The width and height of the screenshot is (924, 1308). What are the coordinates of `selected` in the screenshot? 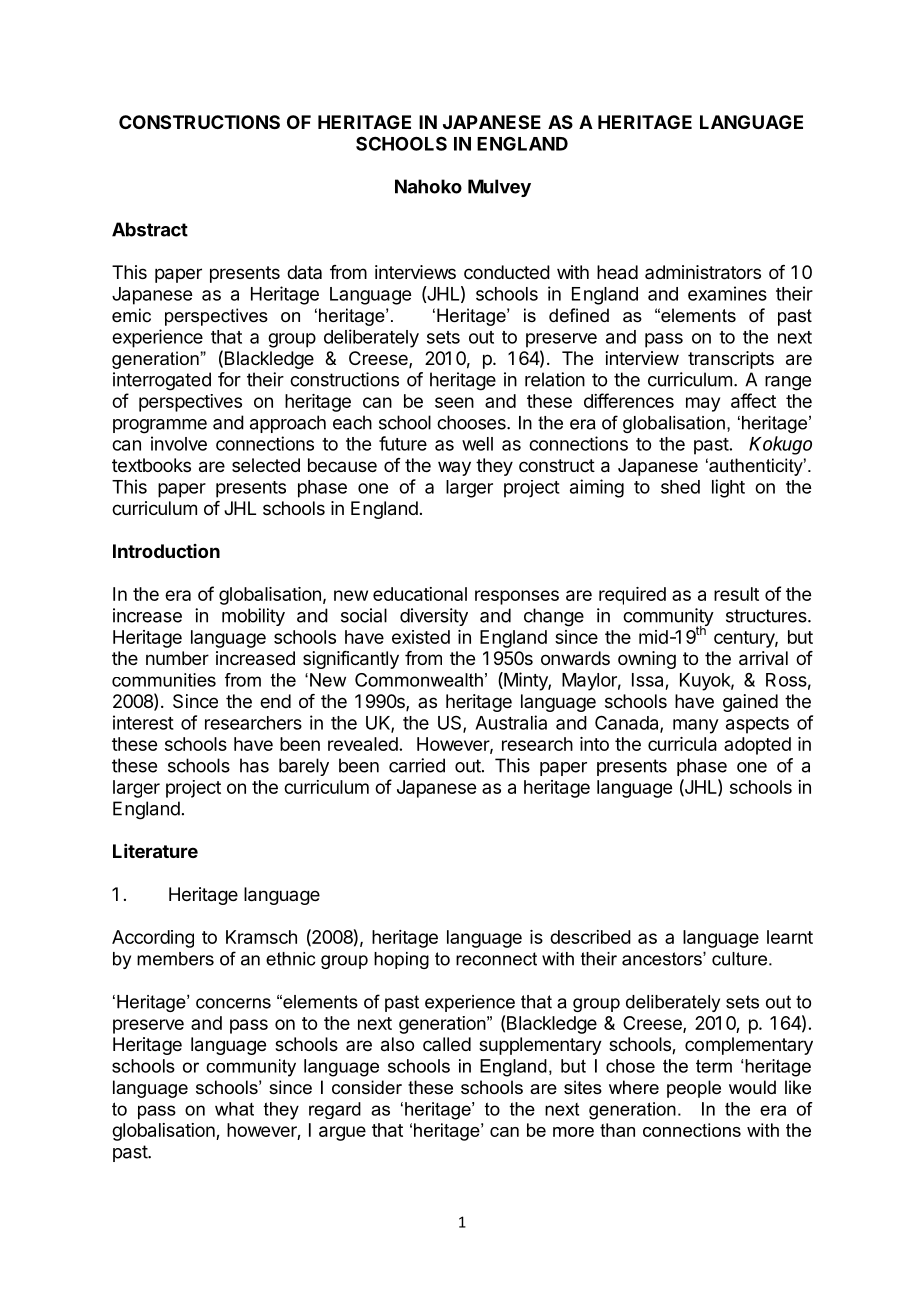 It's located at (266, 465).
